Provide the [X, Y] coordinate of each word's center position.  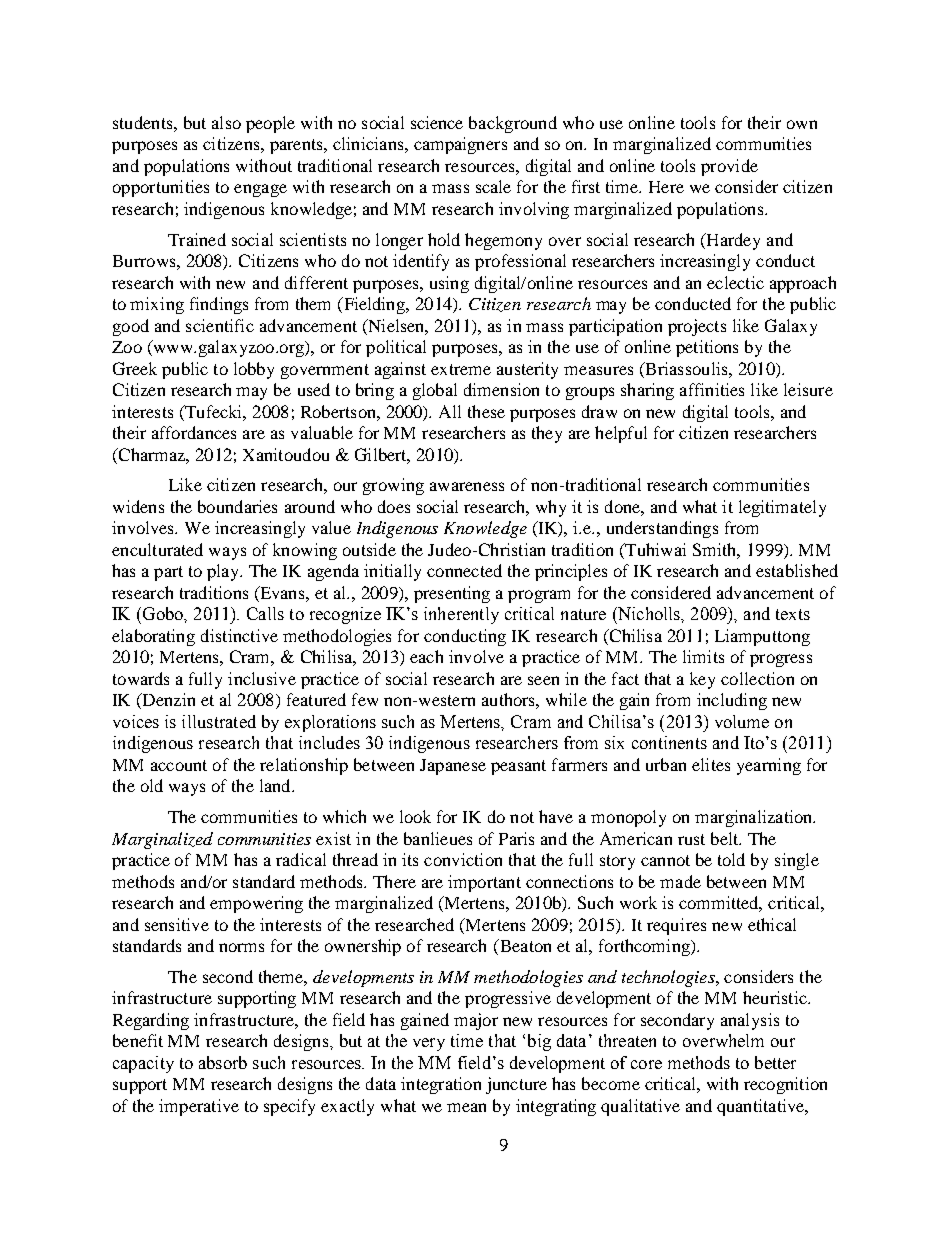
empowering [256, 904]
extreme [461, 369]
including [732, 701]
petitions [707, 348]
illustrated [219, 721]
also [226, 122]
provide [729, 167]
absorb [223, 1062]
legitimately [782, 508]
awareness [467, 486]
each [426, 656]
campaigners [460, 145]
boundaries [237, 506]
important [484, 883]
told [731, 859]
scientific [220, 325]
